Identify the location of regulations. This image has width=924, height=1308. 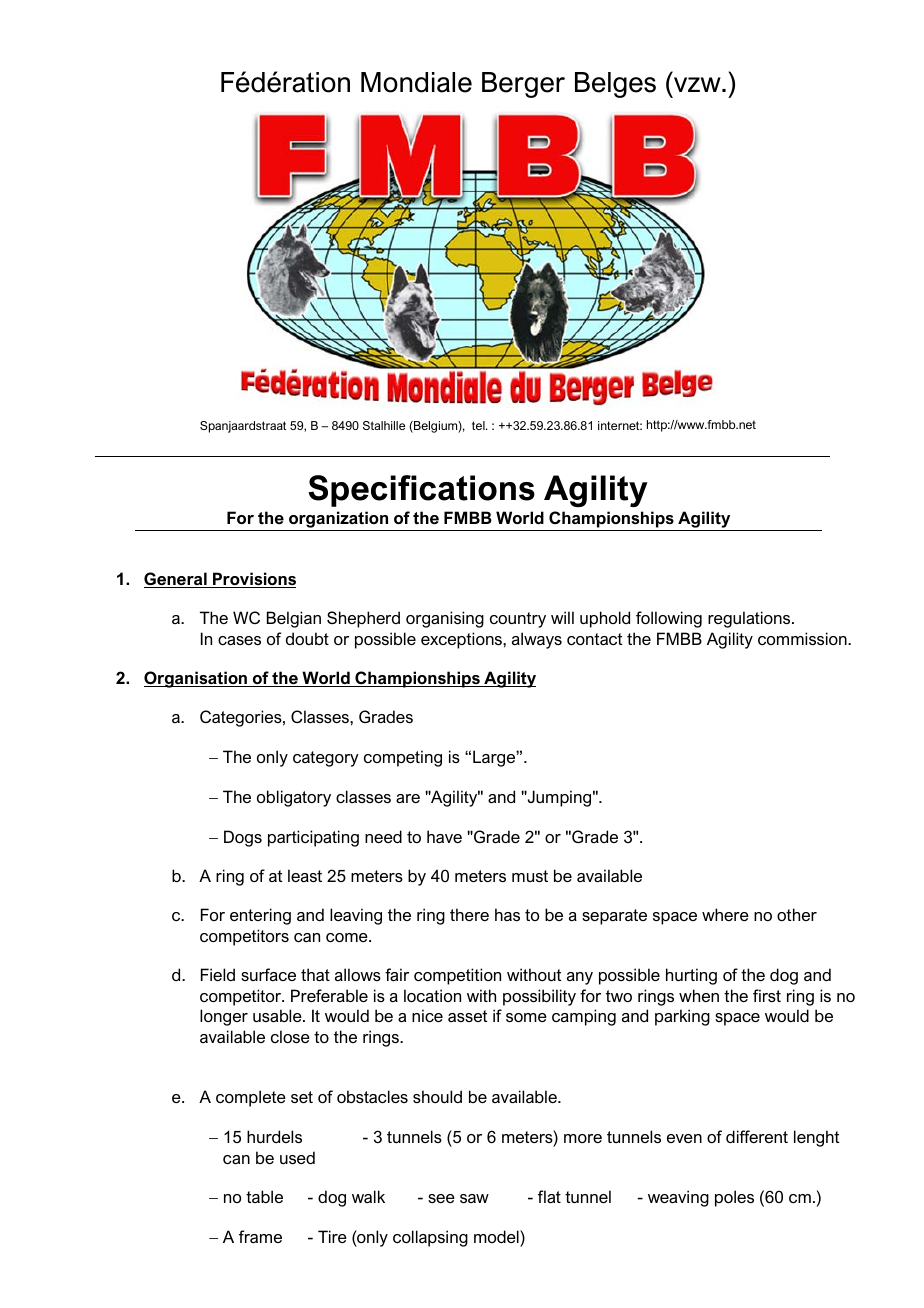
(750, 619).
